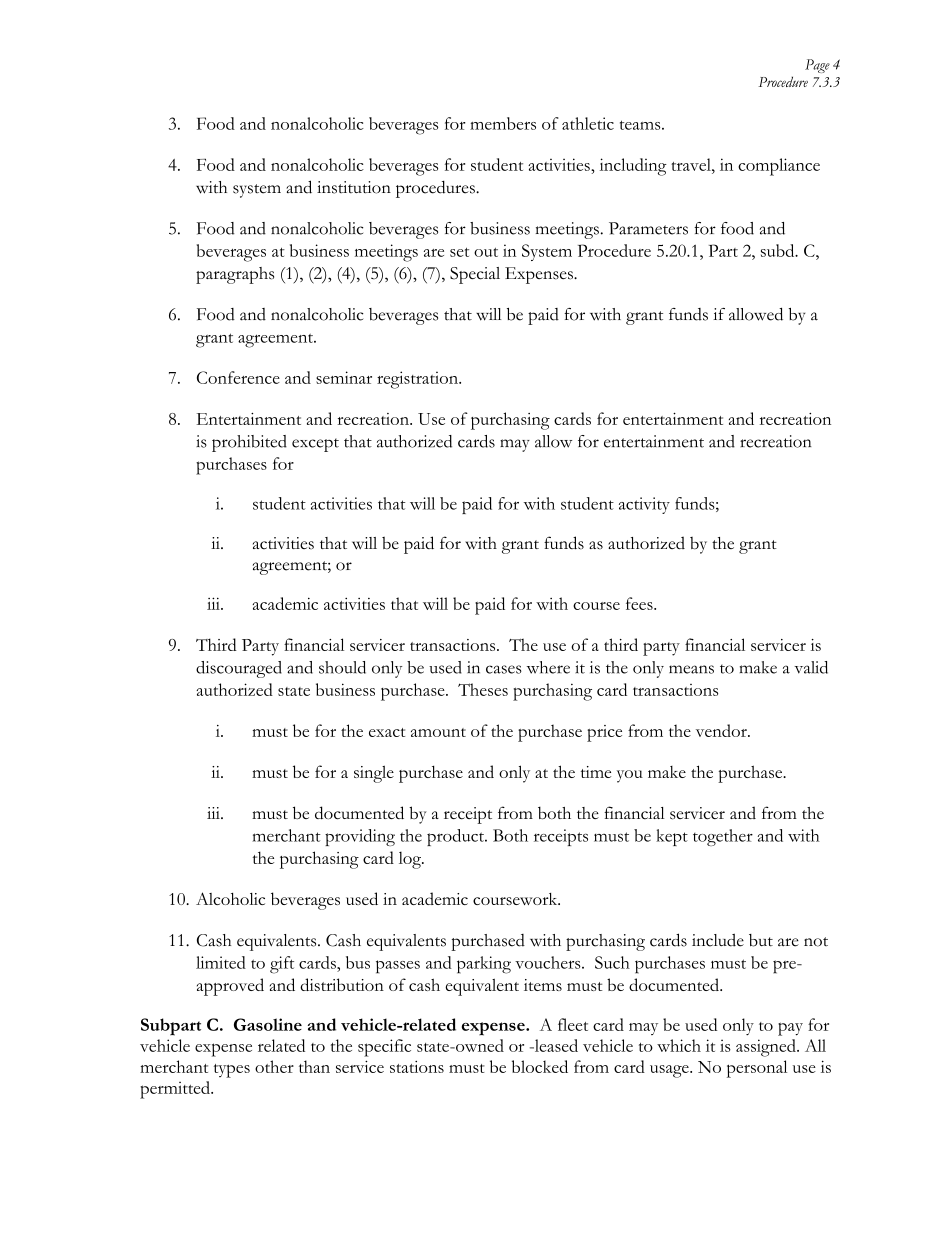  I want to click on amount, so click(438, 732).
